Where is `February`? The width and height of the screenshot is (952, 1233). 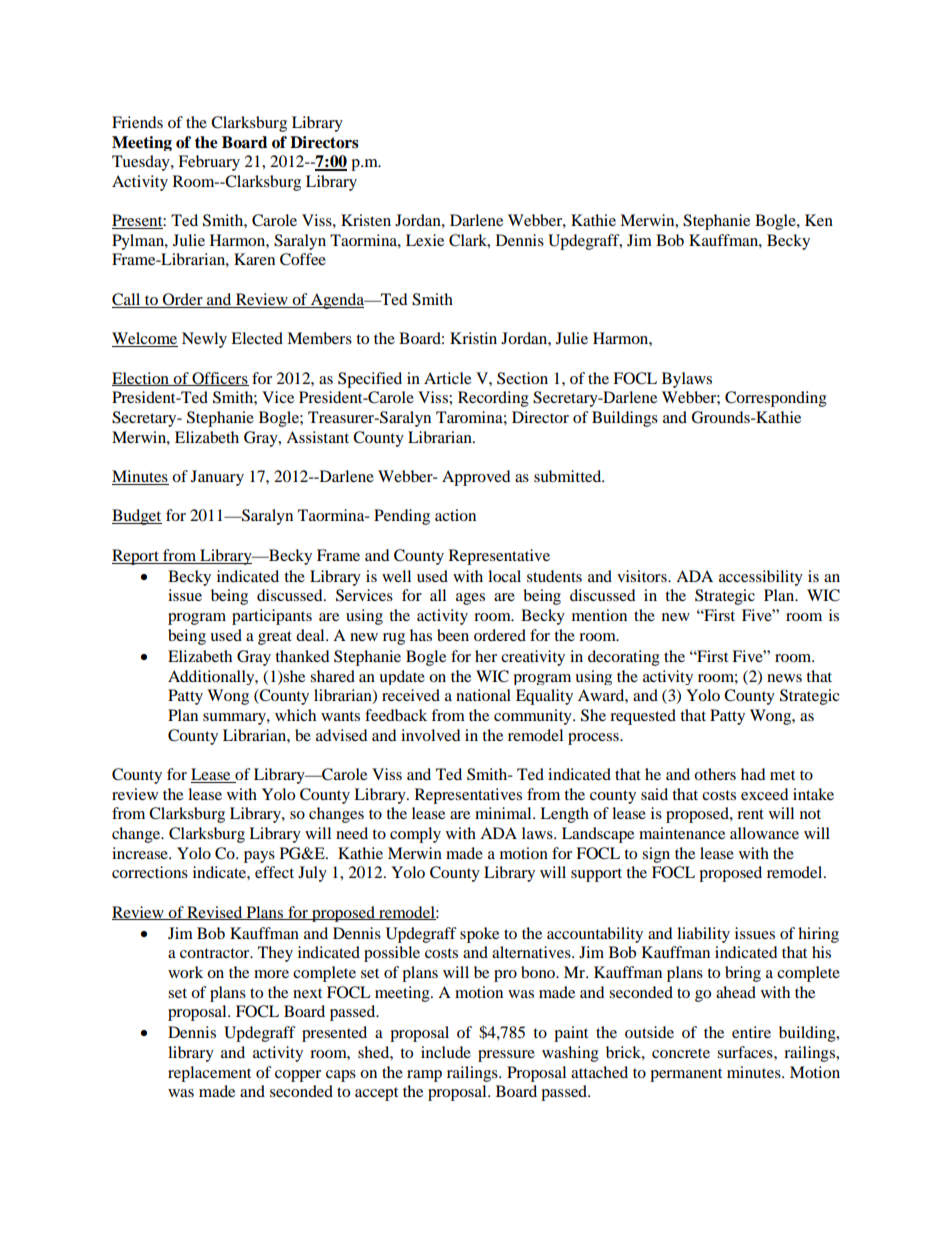
February is located at coordinates (209, 163).
